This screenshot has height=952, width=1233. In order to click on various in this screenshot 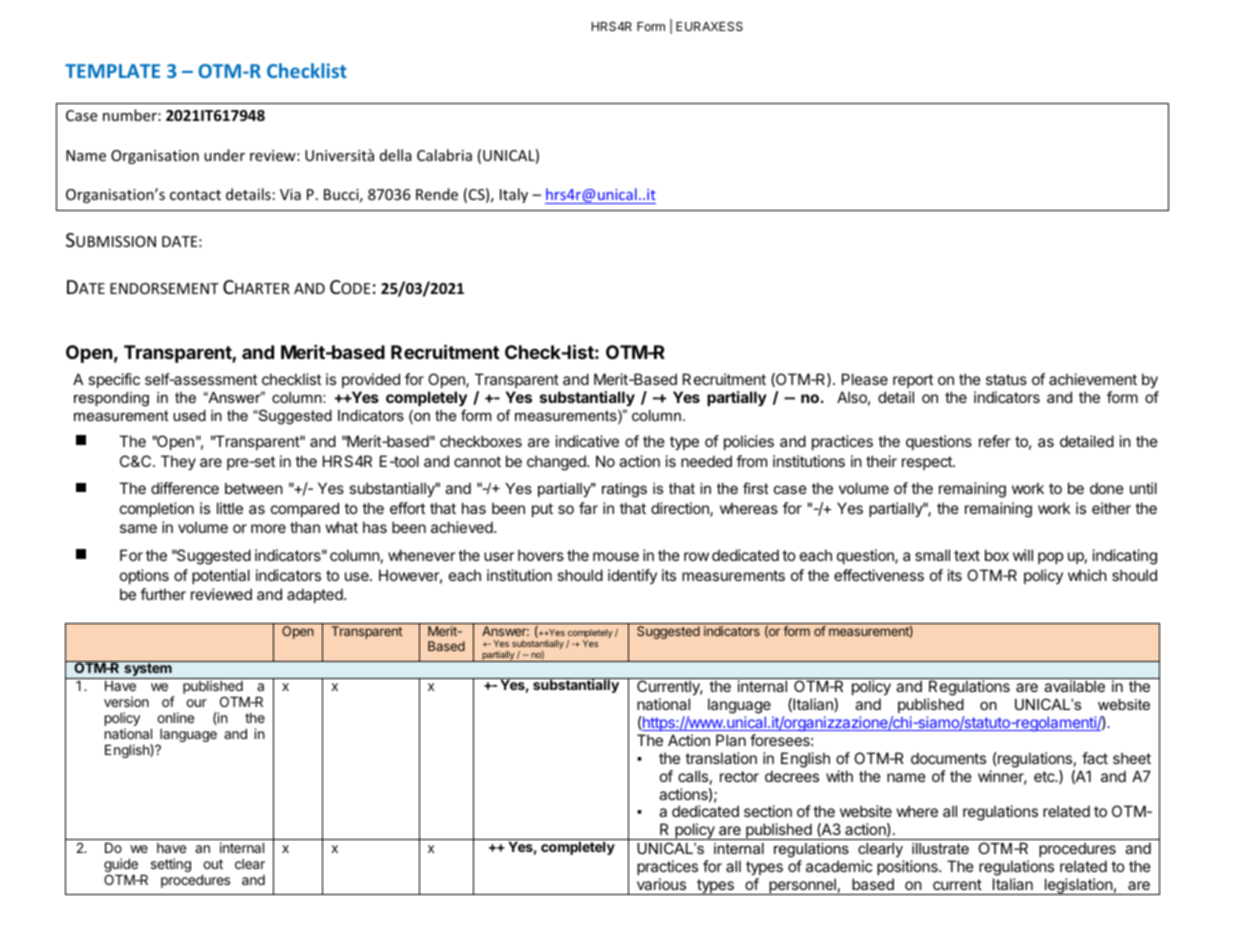, I will do `click(661, 884)`.
